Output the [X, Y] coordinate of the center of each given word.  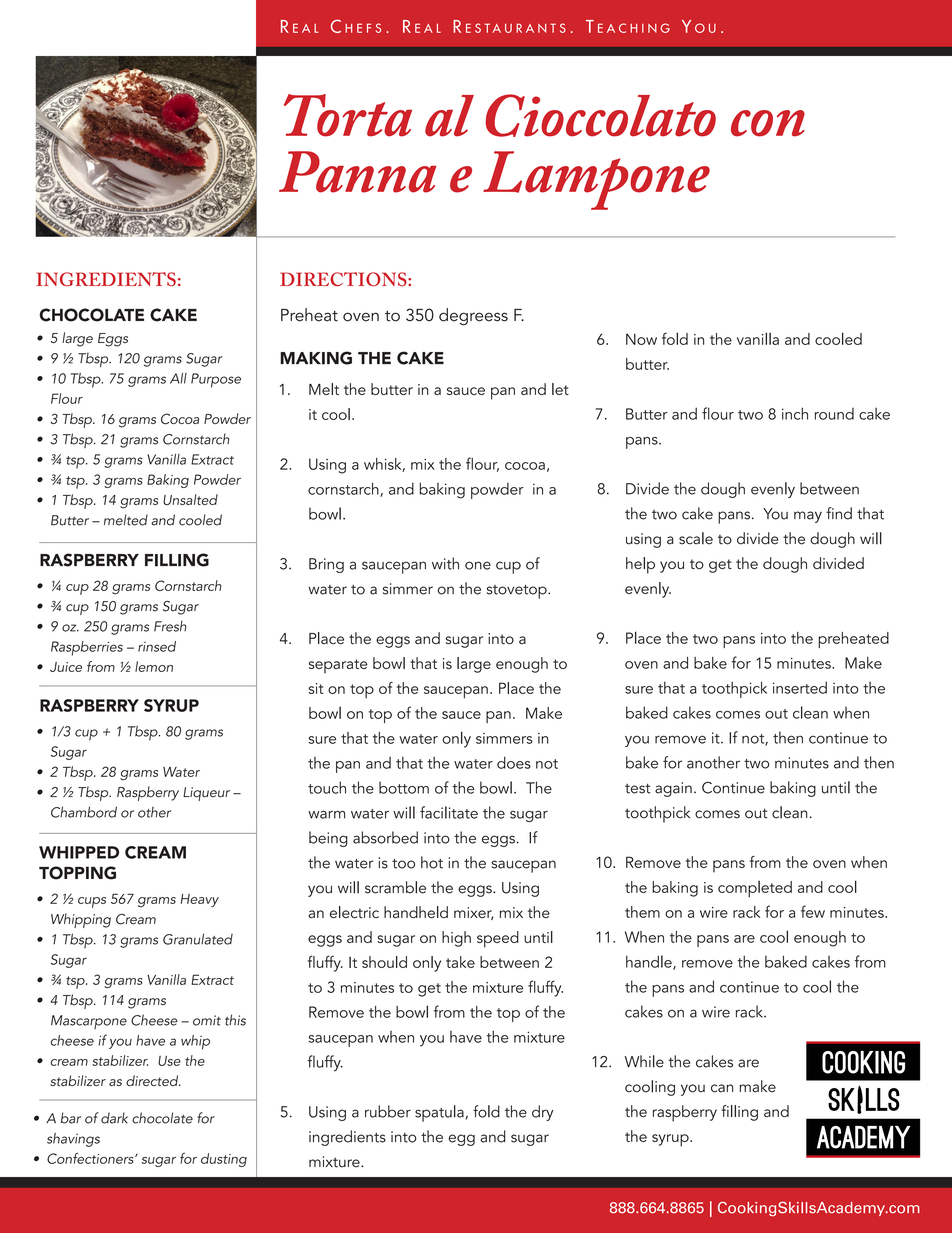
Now [641, 339]
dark [114, 1118]
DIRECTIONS [344, 279]
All [178, 378]
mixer [473, 913]
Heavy [200, 900]
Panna [358, 172]
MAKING [316, 358]
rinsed [157, 646]
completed [755, 889]
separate [338, 666]
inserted [800, 687]
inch [795, 413]
